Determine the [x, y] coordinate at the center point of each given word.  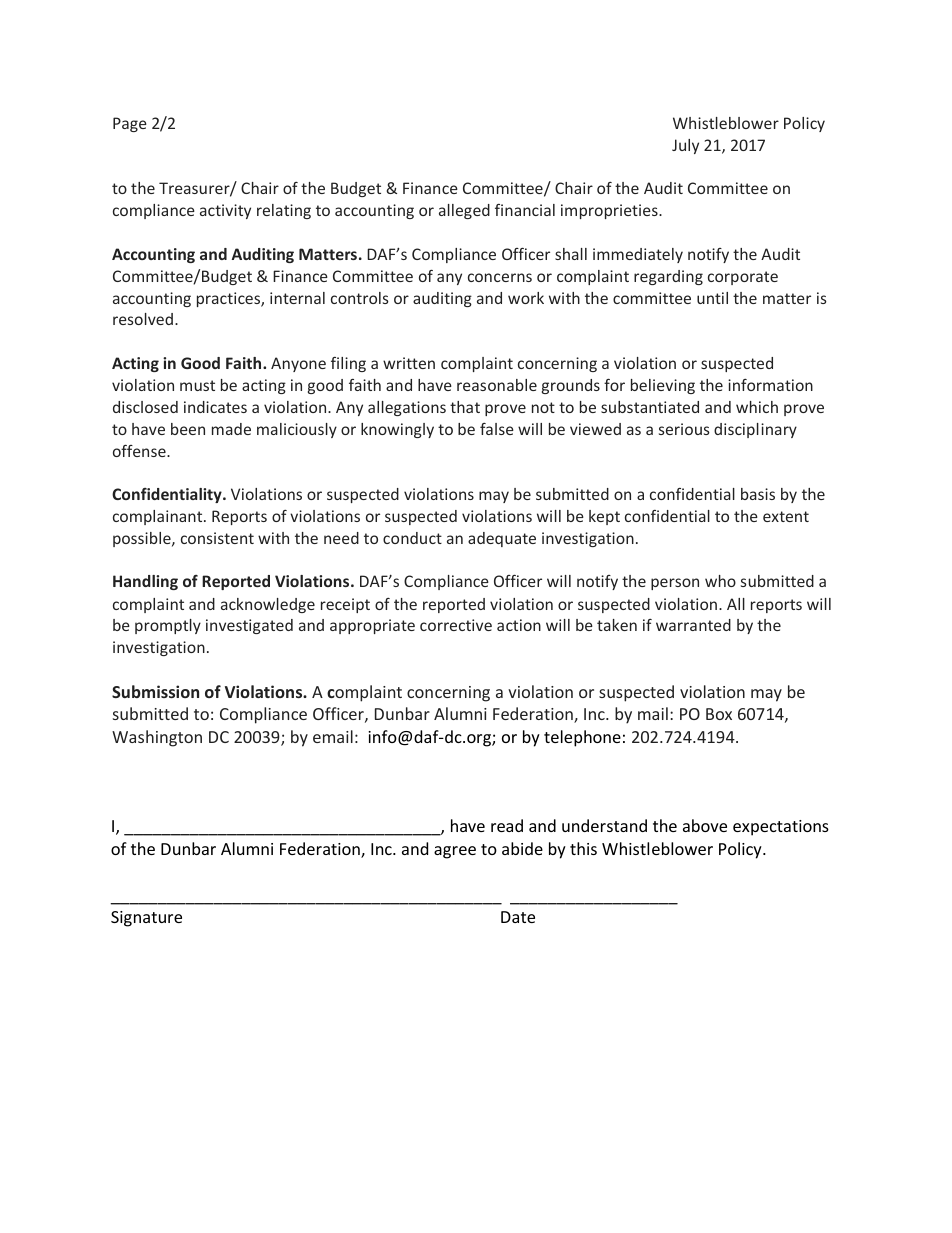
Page [130, 124]
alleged [464, 211]
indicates [215, 407]
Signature [146, 919]
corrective [456, 625]
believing [663, 386]
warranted [693, 625]
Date [518, 917]
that [465, 407]
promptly [168, 626]
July [685, 146]
